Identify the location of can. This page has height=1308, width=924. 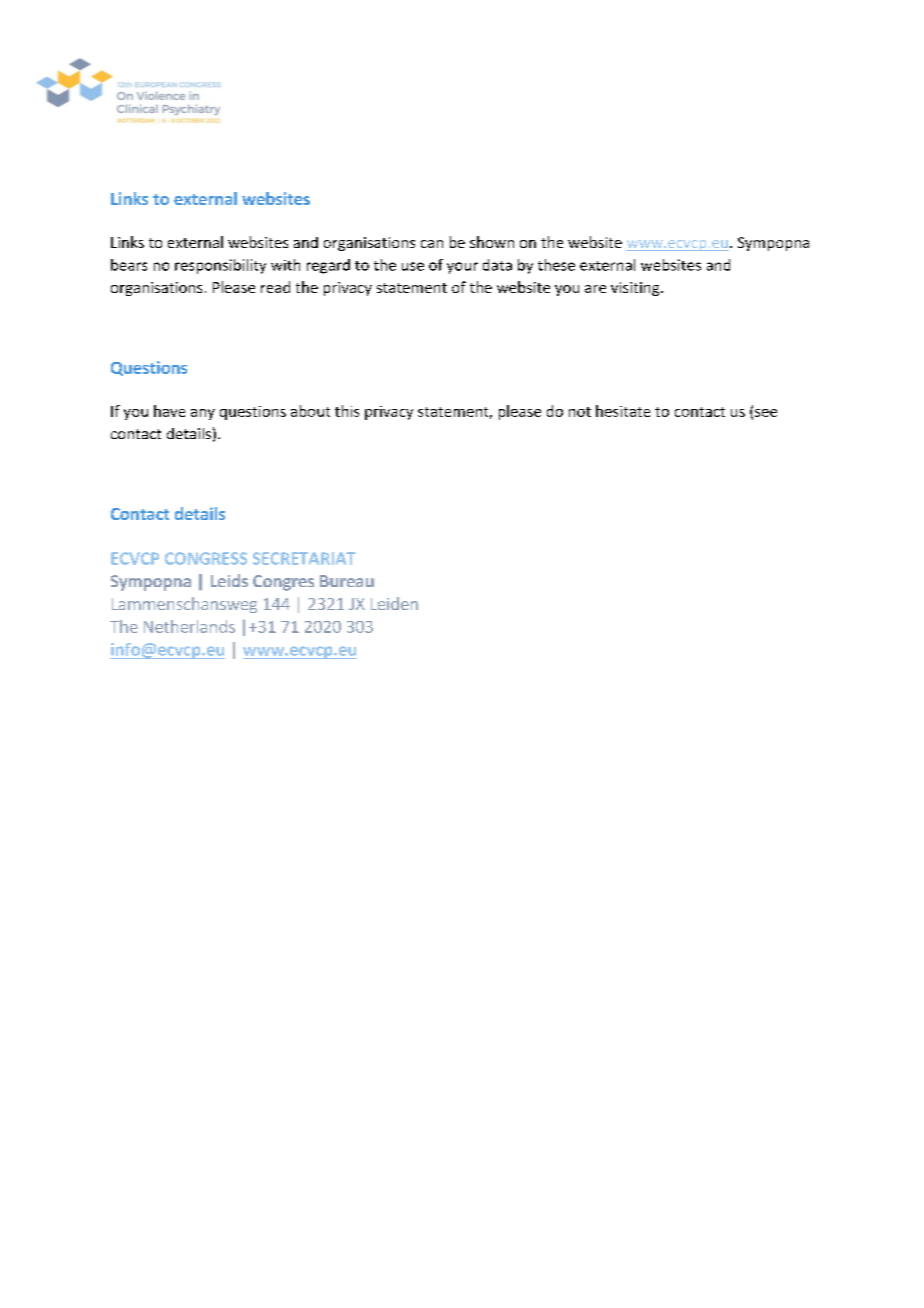
(432, 244).
